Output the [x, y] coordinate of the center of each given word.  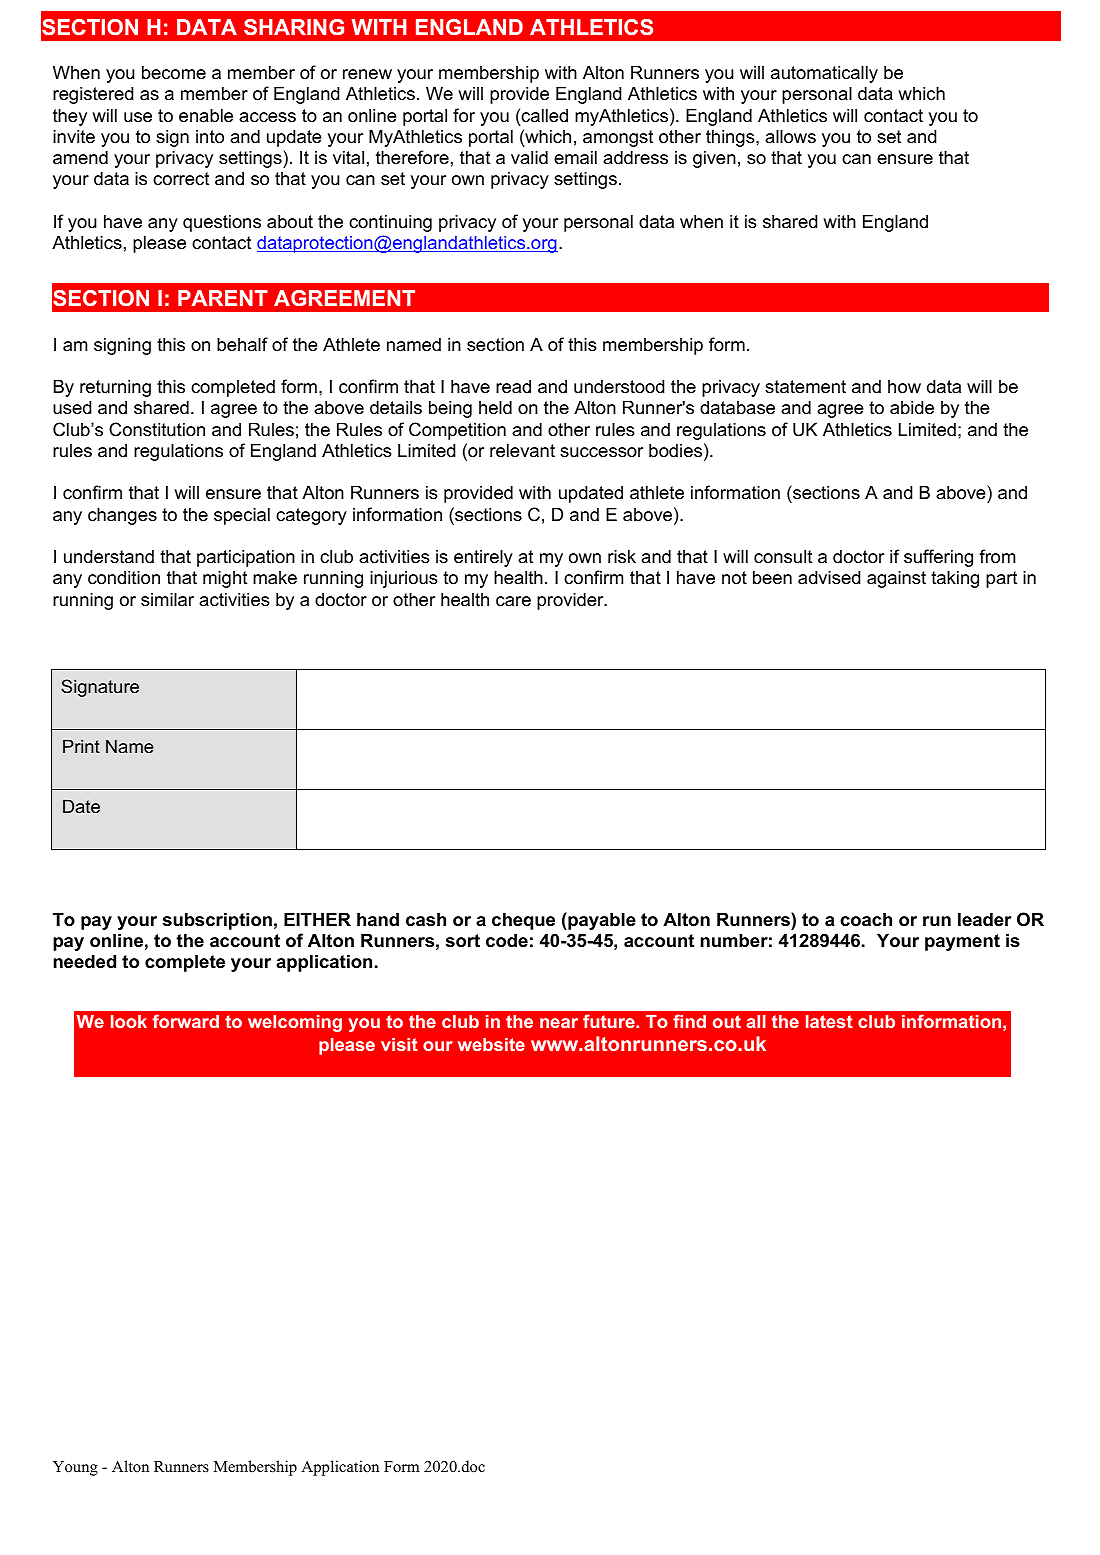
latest [829, 1021]
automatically [824, 74]
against [896, 579]
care [513, 601]
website [491, 1044]
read [513, 386]
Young [75, 1468]
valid [529, 157]
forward [186, 1021]
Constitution [157, 429]
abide [912, 407]
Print [81, 746]
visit [399, 1044]
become [174, 72]
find [689, 1021]
